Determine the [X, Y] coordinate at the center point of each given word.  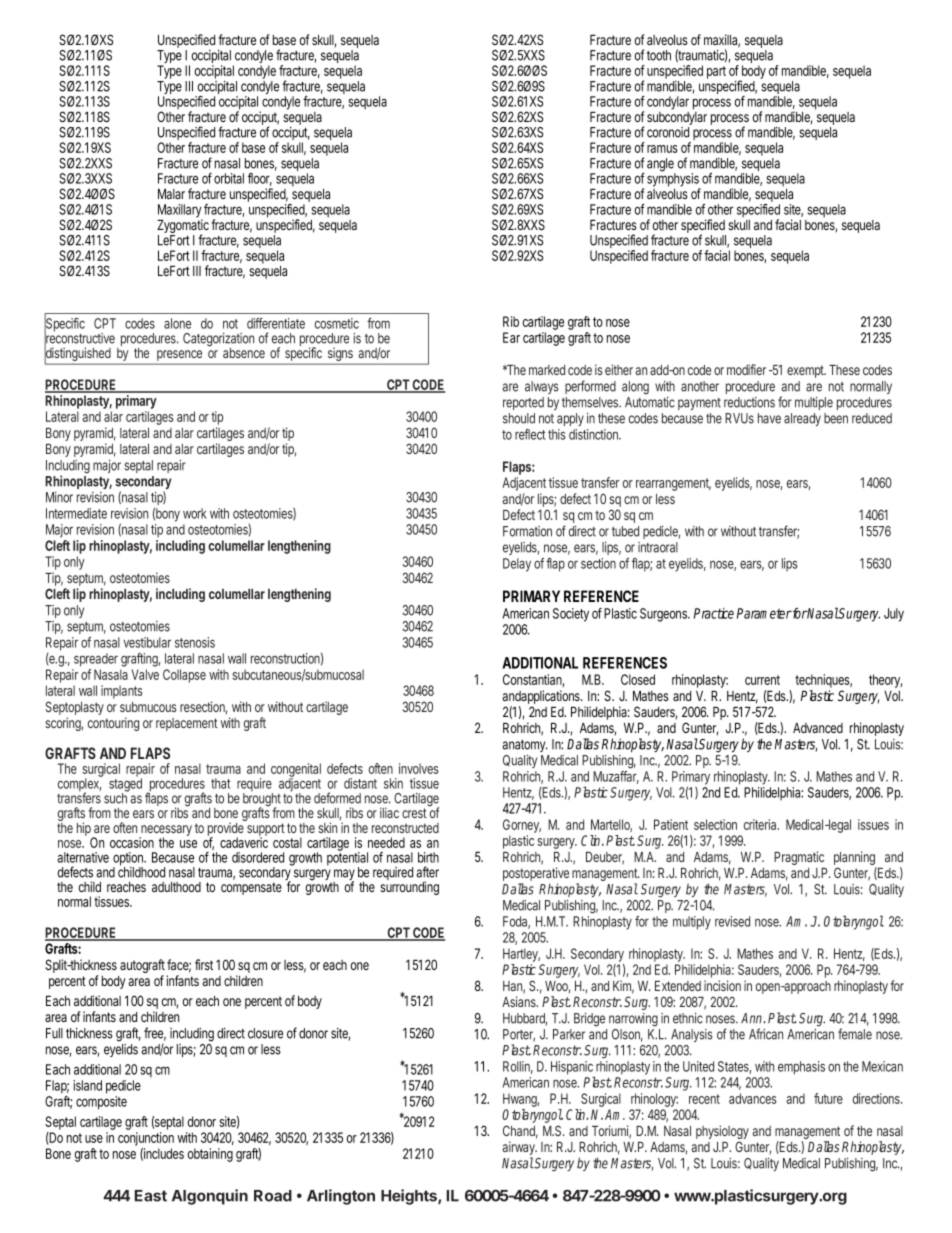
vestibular [147, 642]
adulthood [176, 887]
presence [180, 357]
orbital [229, 178]
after [427, 872]
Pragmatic [799, 858]
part [716, 72]
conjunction [146, 1139]
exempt [806, 371]
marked [547, 370]
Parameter [764, 613]
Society [571, 615]
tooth [659, 55]
